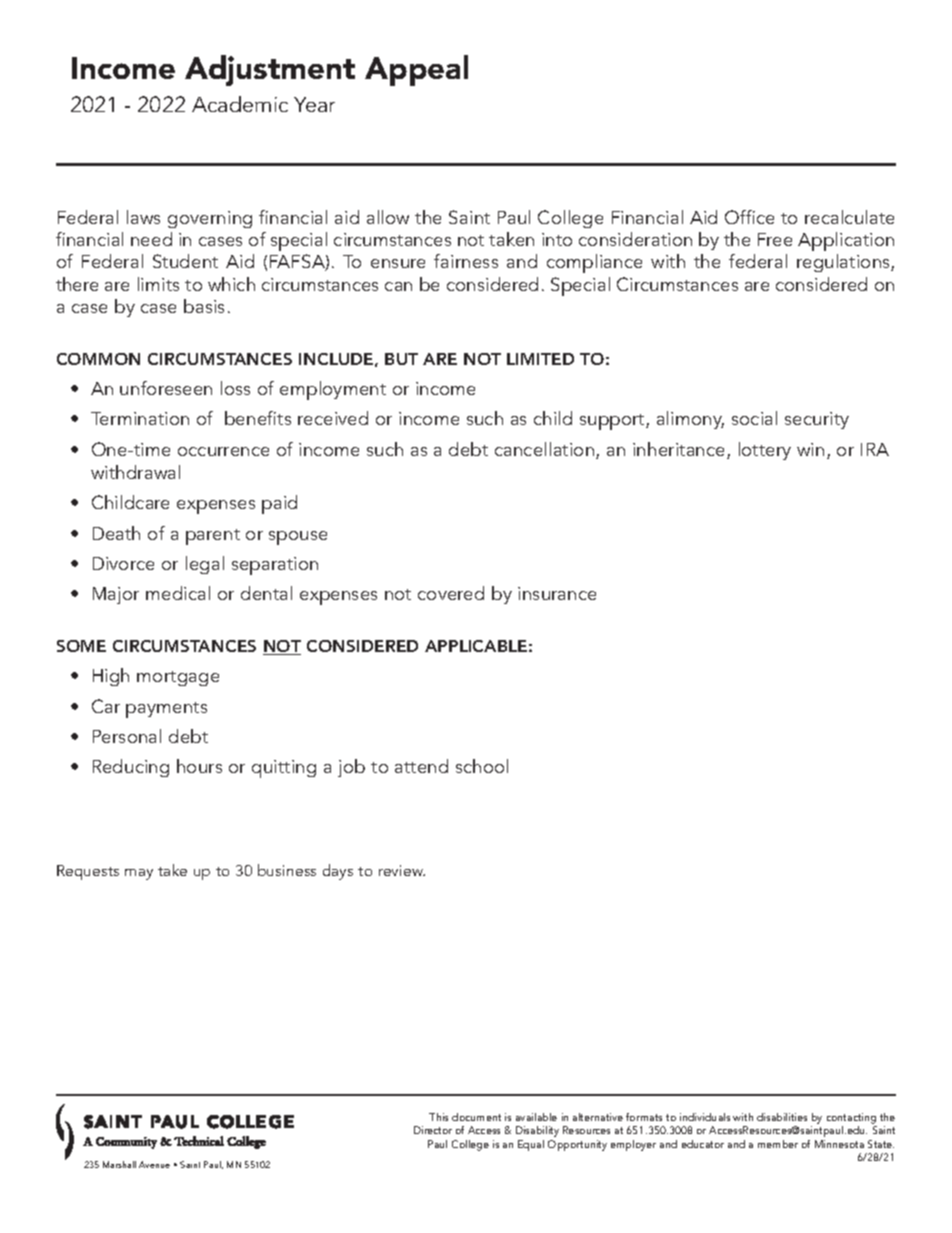 Image resolution: width=952 pixels, height=1233 pixels. I want to click on Academic, so click(240, 104).
